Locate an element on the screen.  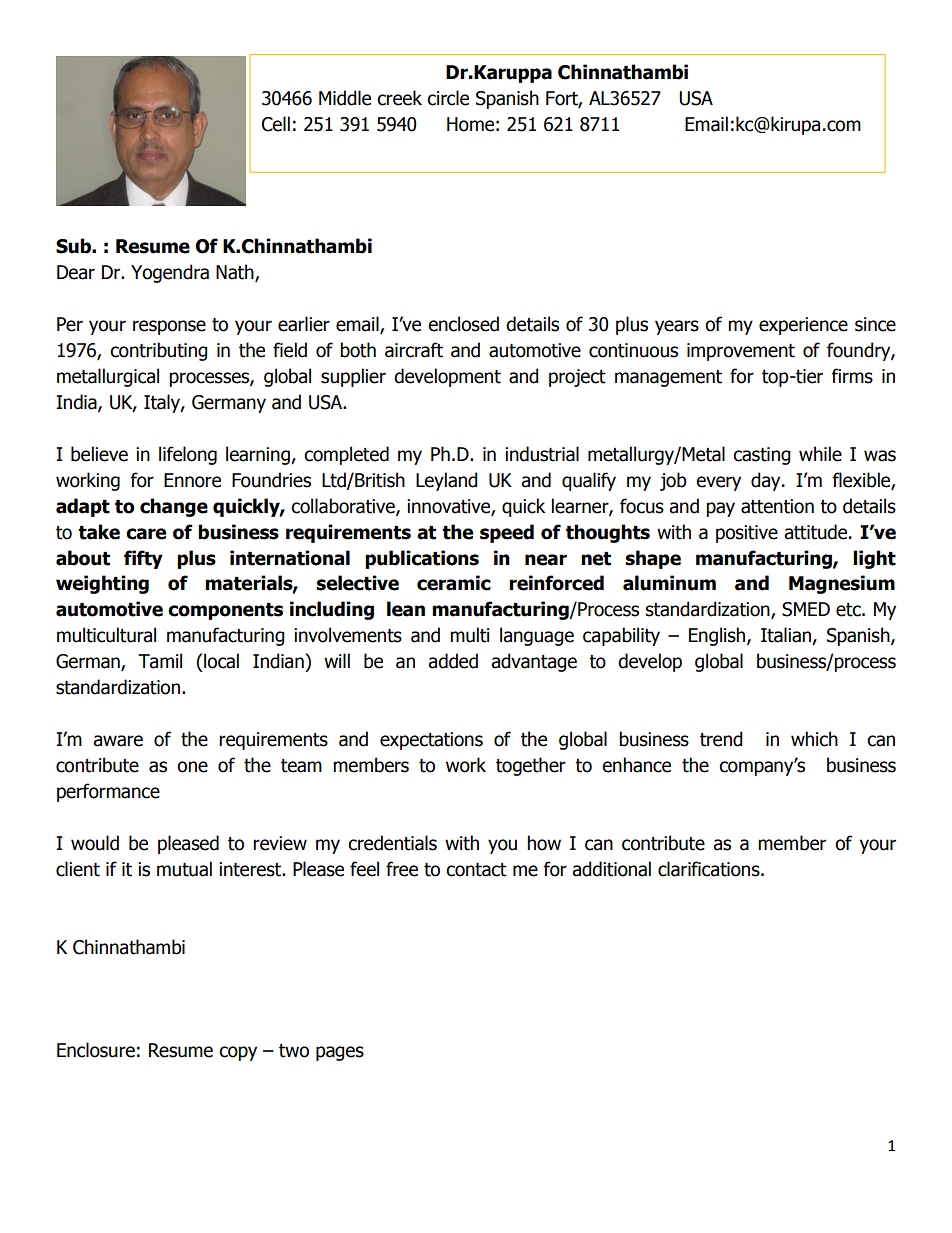
enclosed is located at coordinates (463, 324).
